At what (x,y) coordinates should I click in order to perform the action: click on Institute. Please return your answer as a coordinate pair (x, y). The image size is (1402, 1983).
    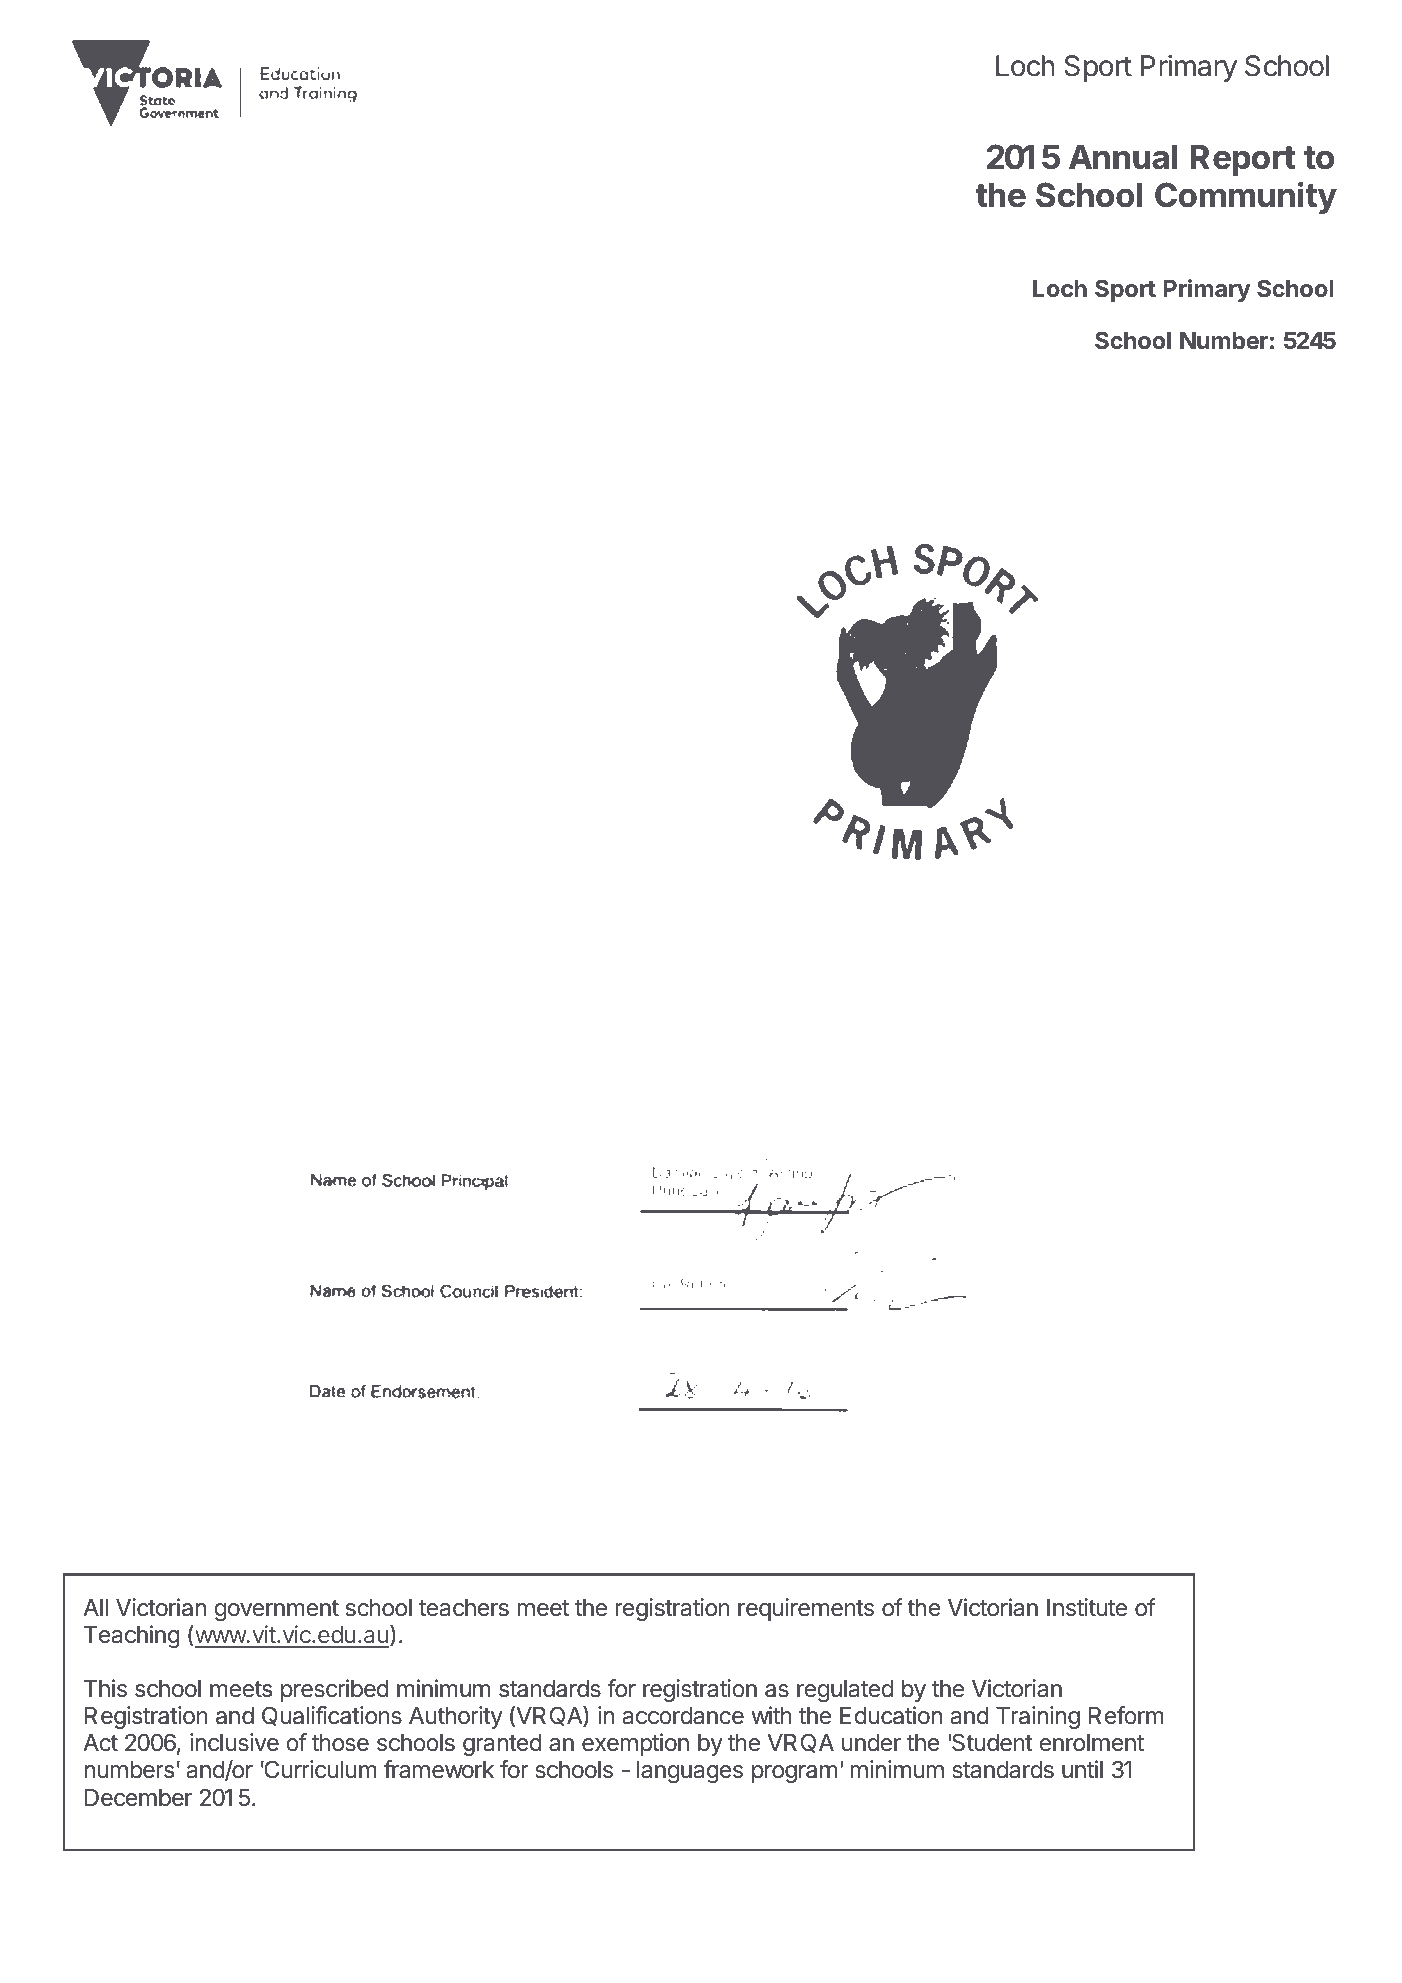
    Looking at the image, I should click on (1087, 1607).
